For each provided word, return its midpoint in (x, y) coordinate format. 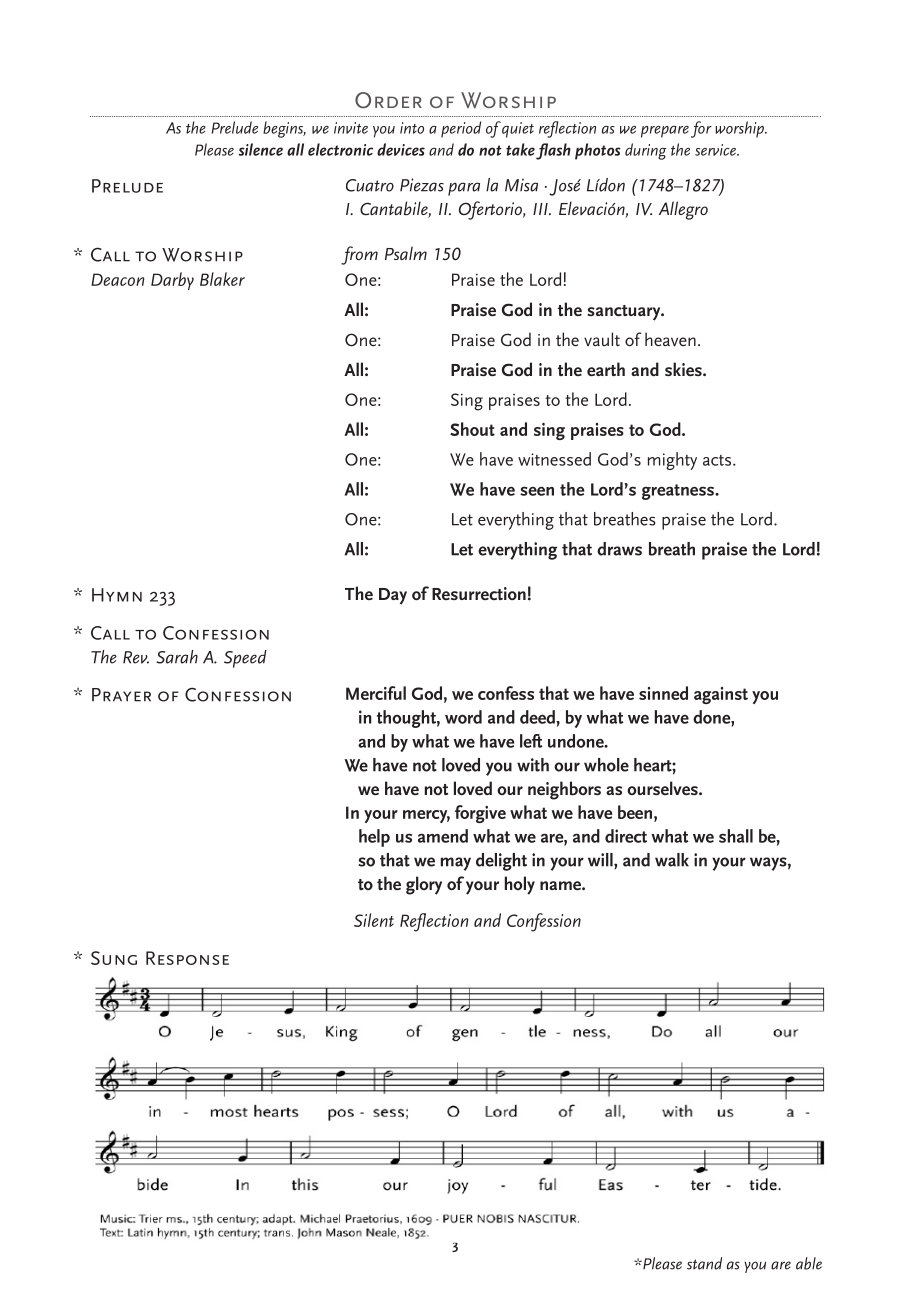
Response (187, 958)
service (716, 150)
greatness (679, 492)
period (461, 129)
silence (261, 149)
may (456, 864)
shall (736, 836)
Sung (114, 958)
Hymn (117, 595)
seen (537, 491)
